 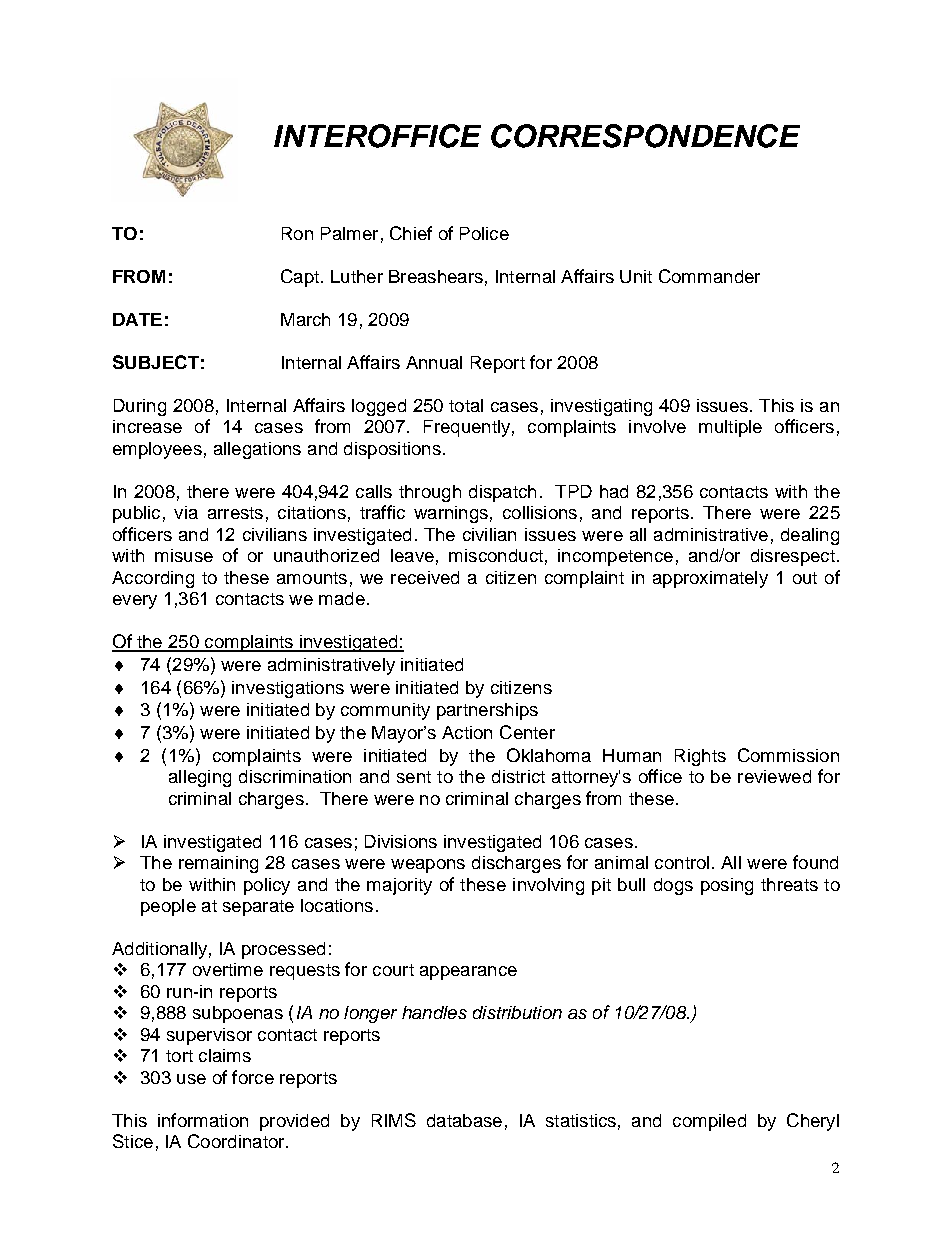 I want to click on Capt, so click(x=300, y=278).
